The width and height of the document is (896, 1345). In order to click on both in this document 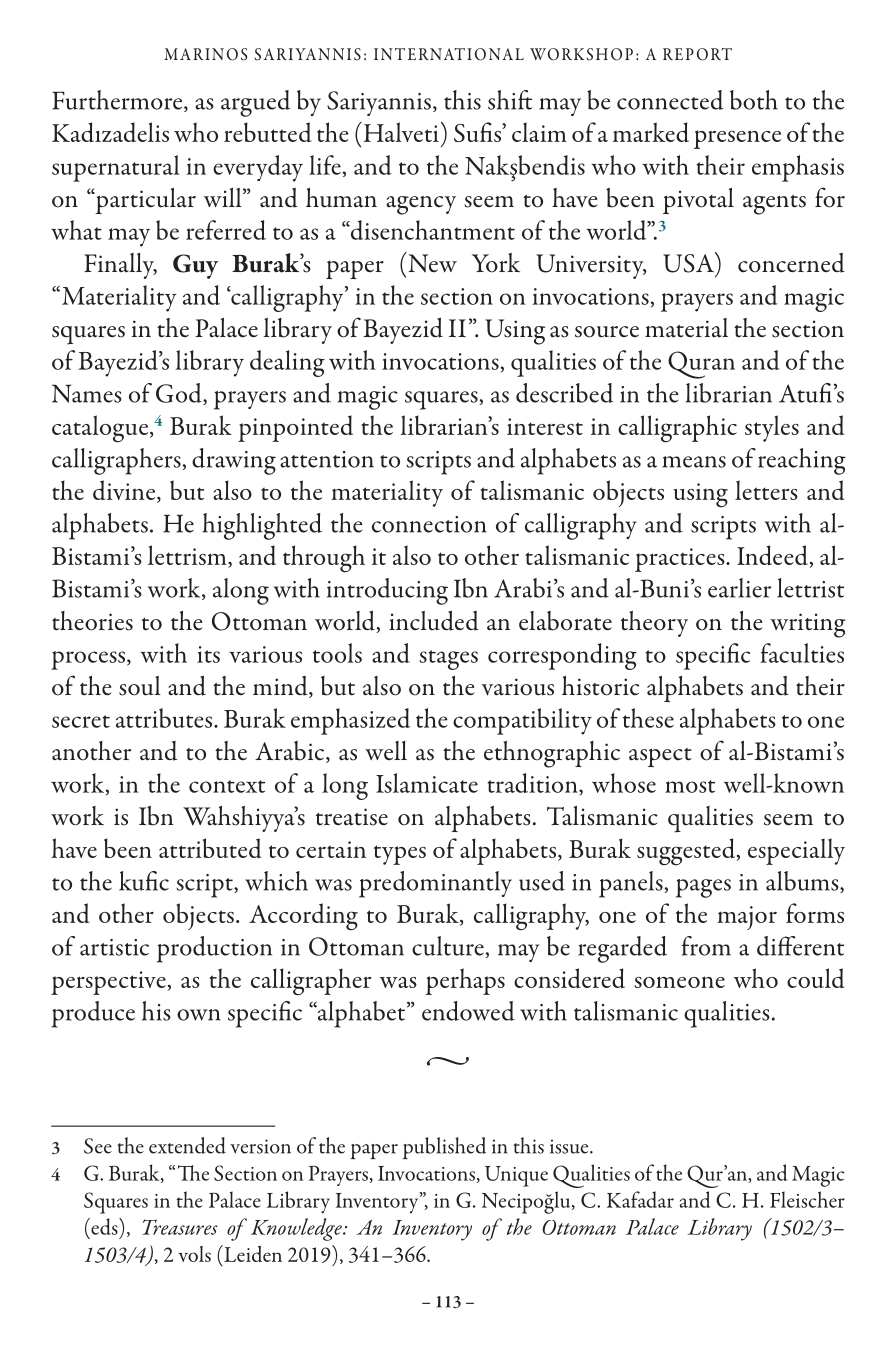, I will do `click(754, 100)`.
